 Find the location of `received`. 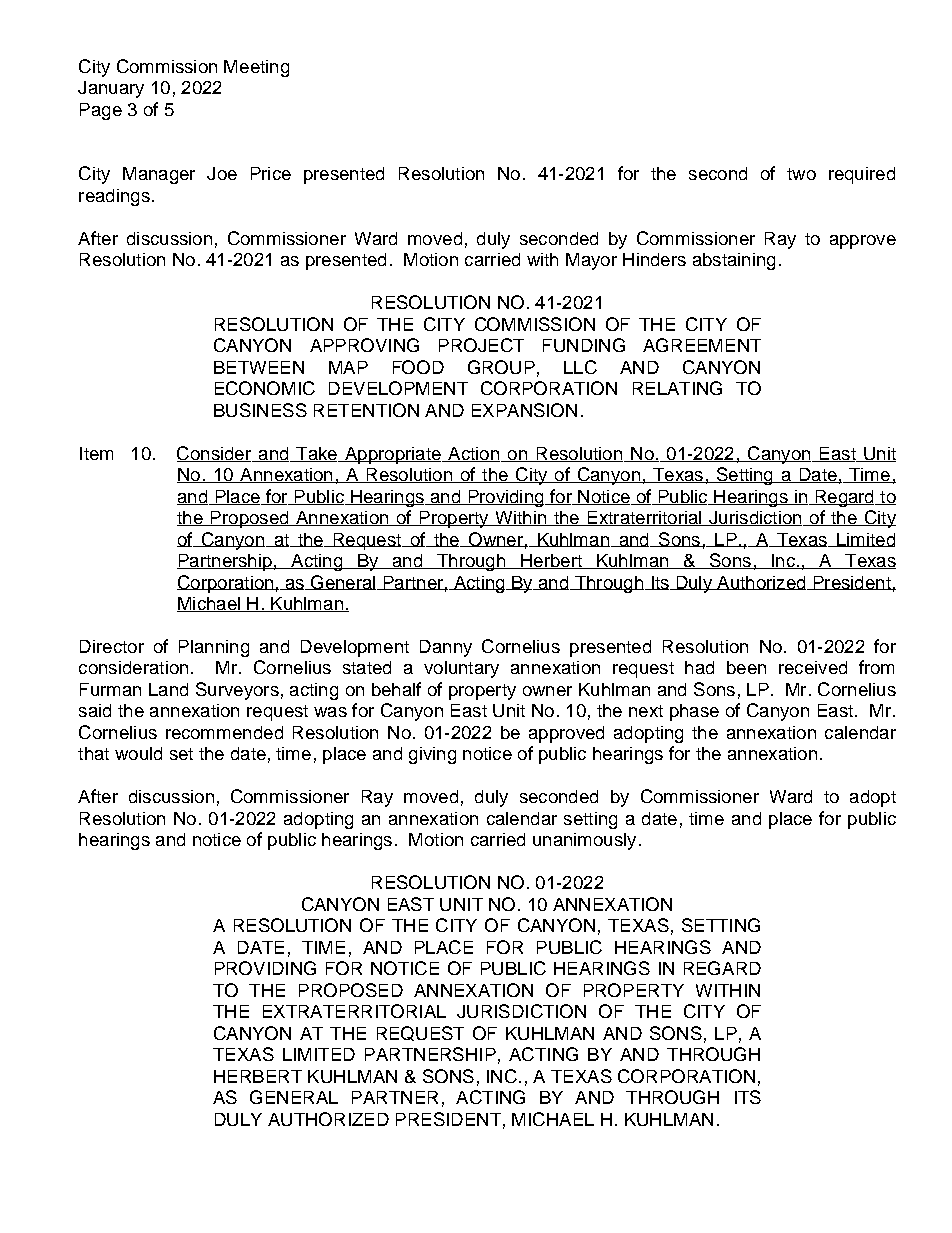

received is located at coordinates (813, 667).
